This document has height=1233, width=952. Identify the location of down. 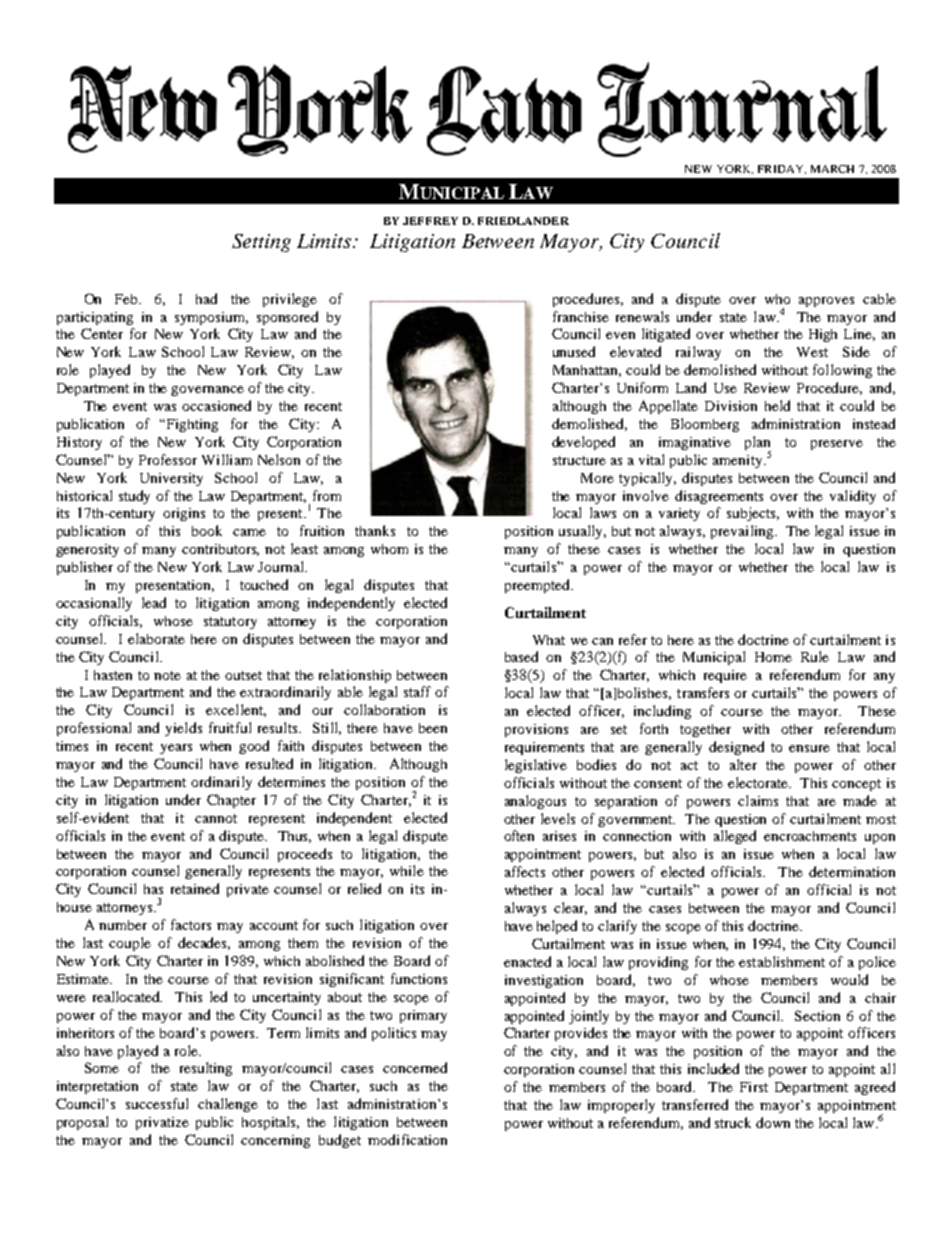
(773, 1122).
